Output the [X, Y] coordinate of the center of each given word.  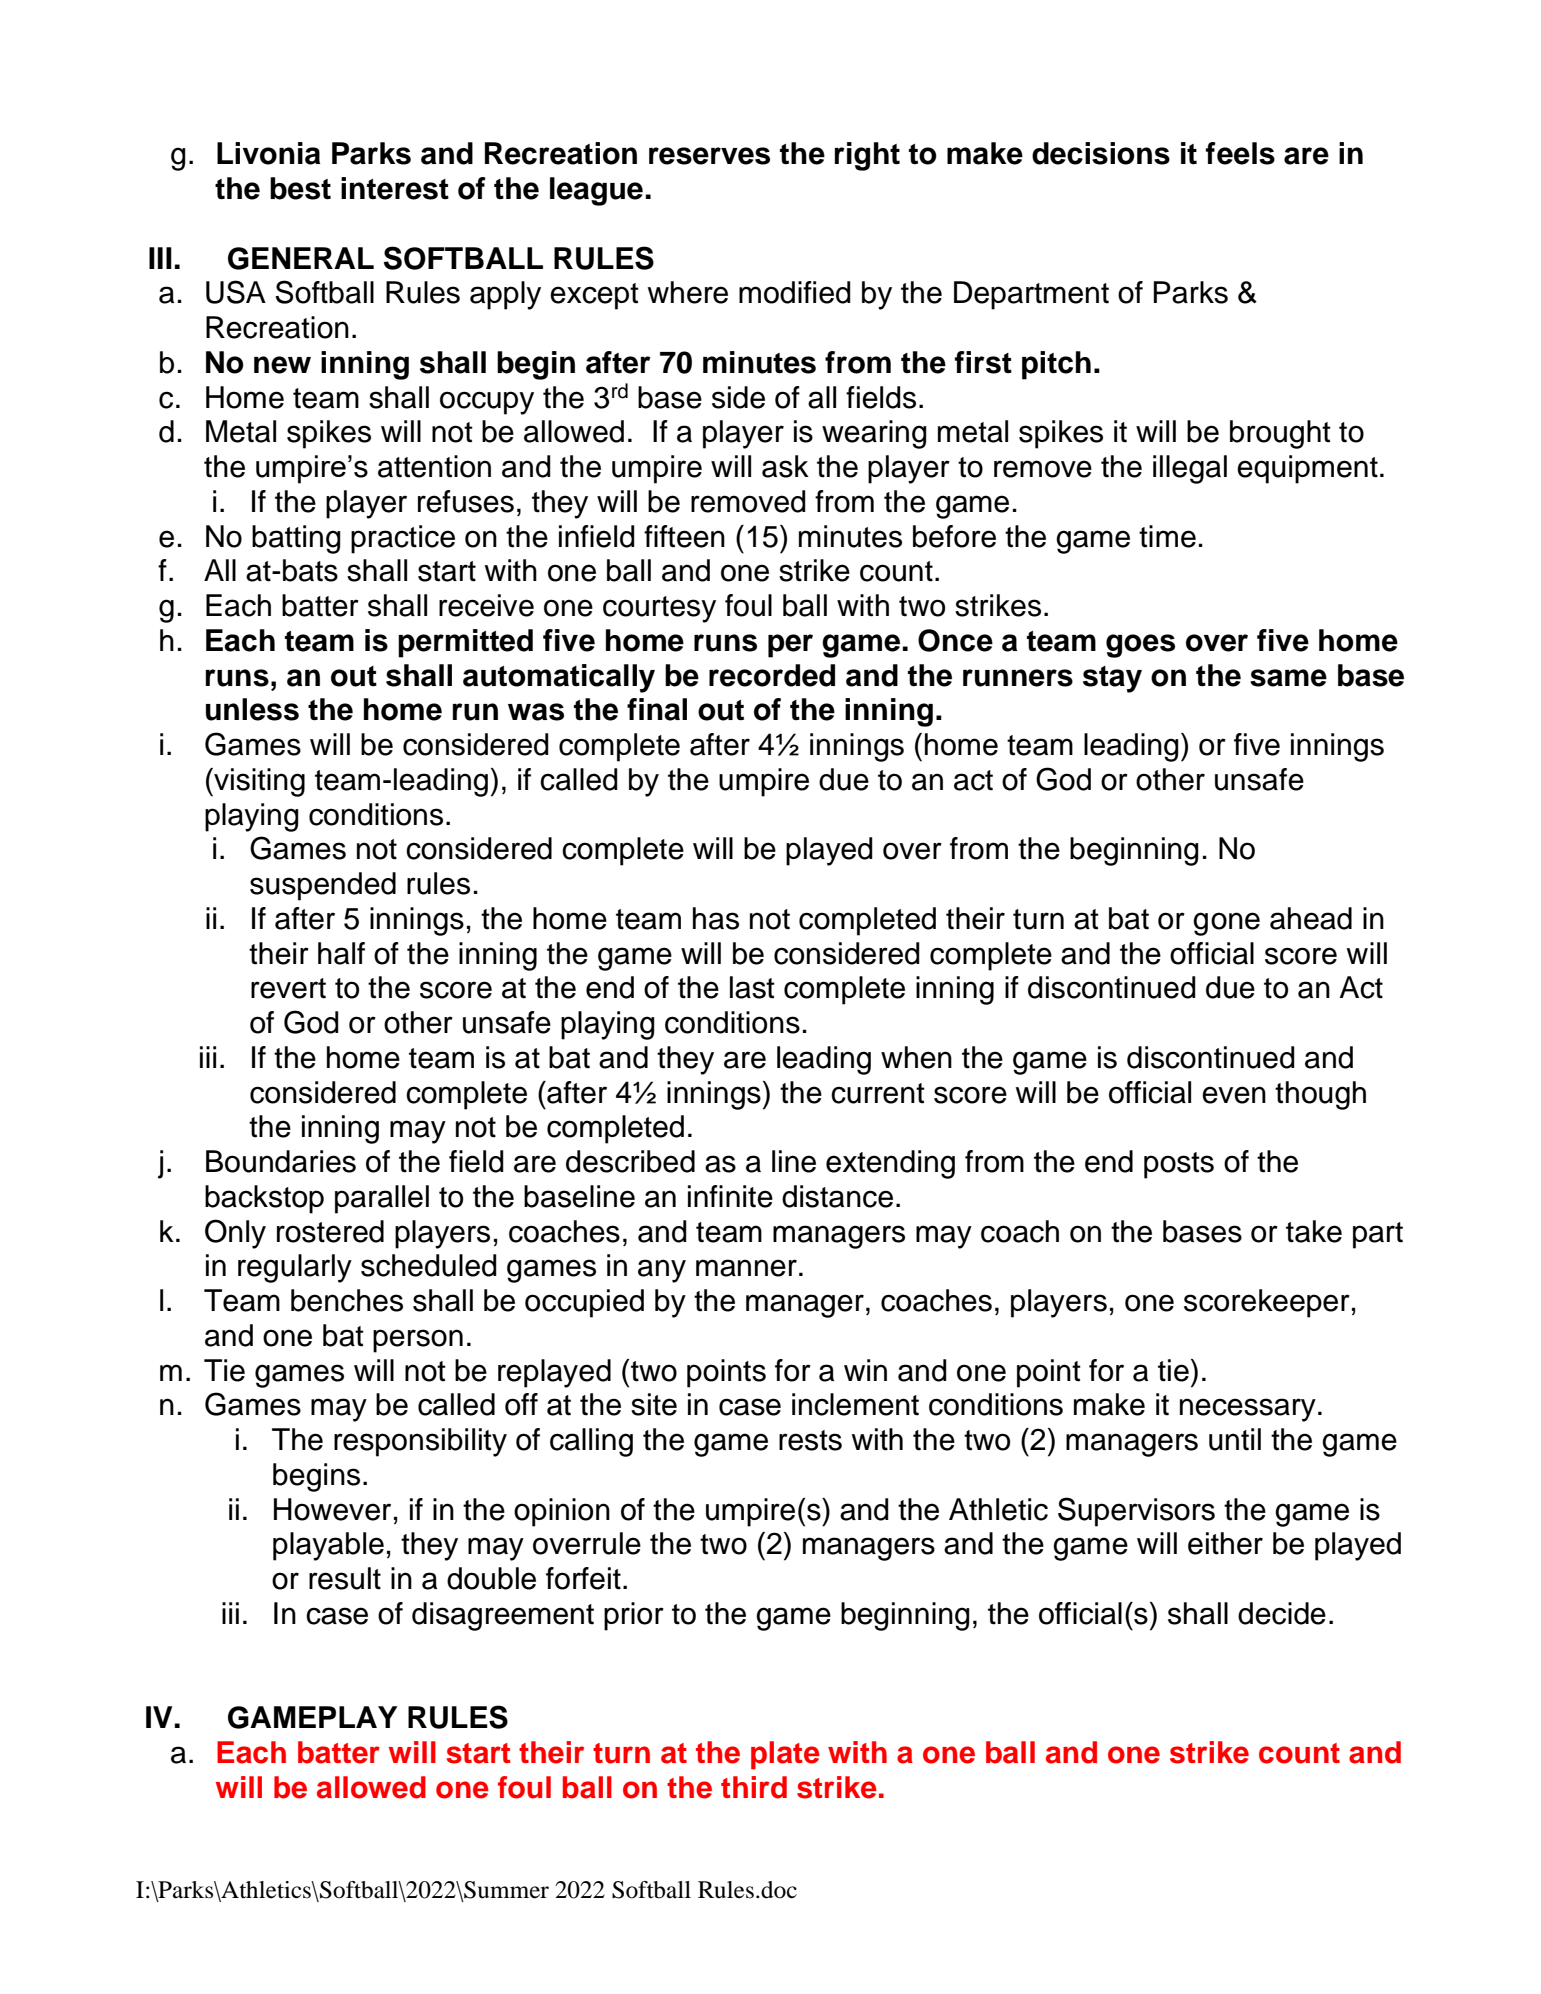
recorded [772, 675]
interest [395, 188]
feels [1240, 153]
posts [1179, 1165]
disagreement [503, 1616]
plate [785, 1755]
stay [1112, 679]
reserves [709, 156]
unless [252, 709]
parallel [382, 1199]
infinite [730, 1196]
